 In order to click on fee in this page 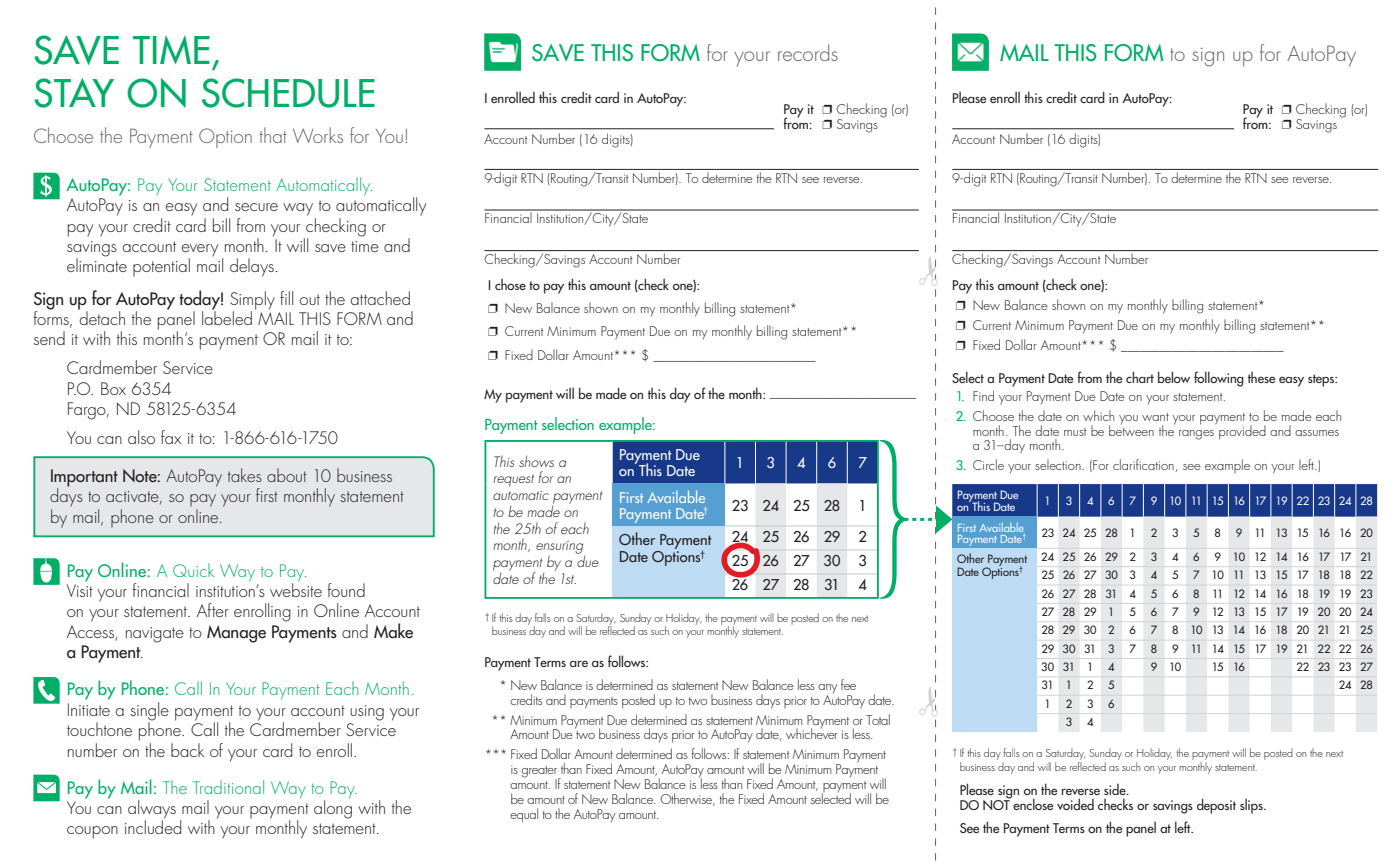, I will do `click(848, 684)`.
